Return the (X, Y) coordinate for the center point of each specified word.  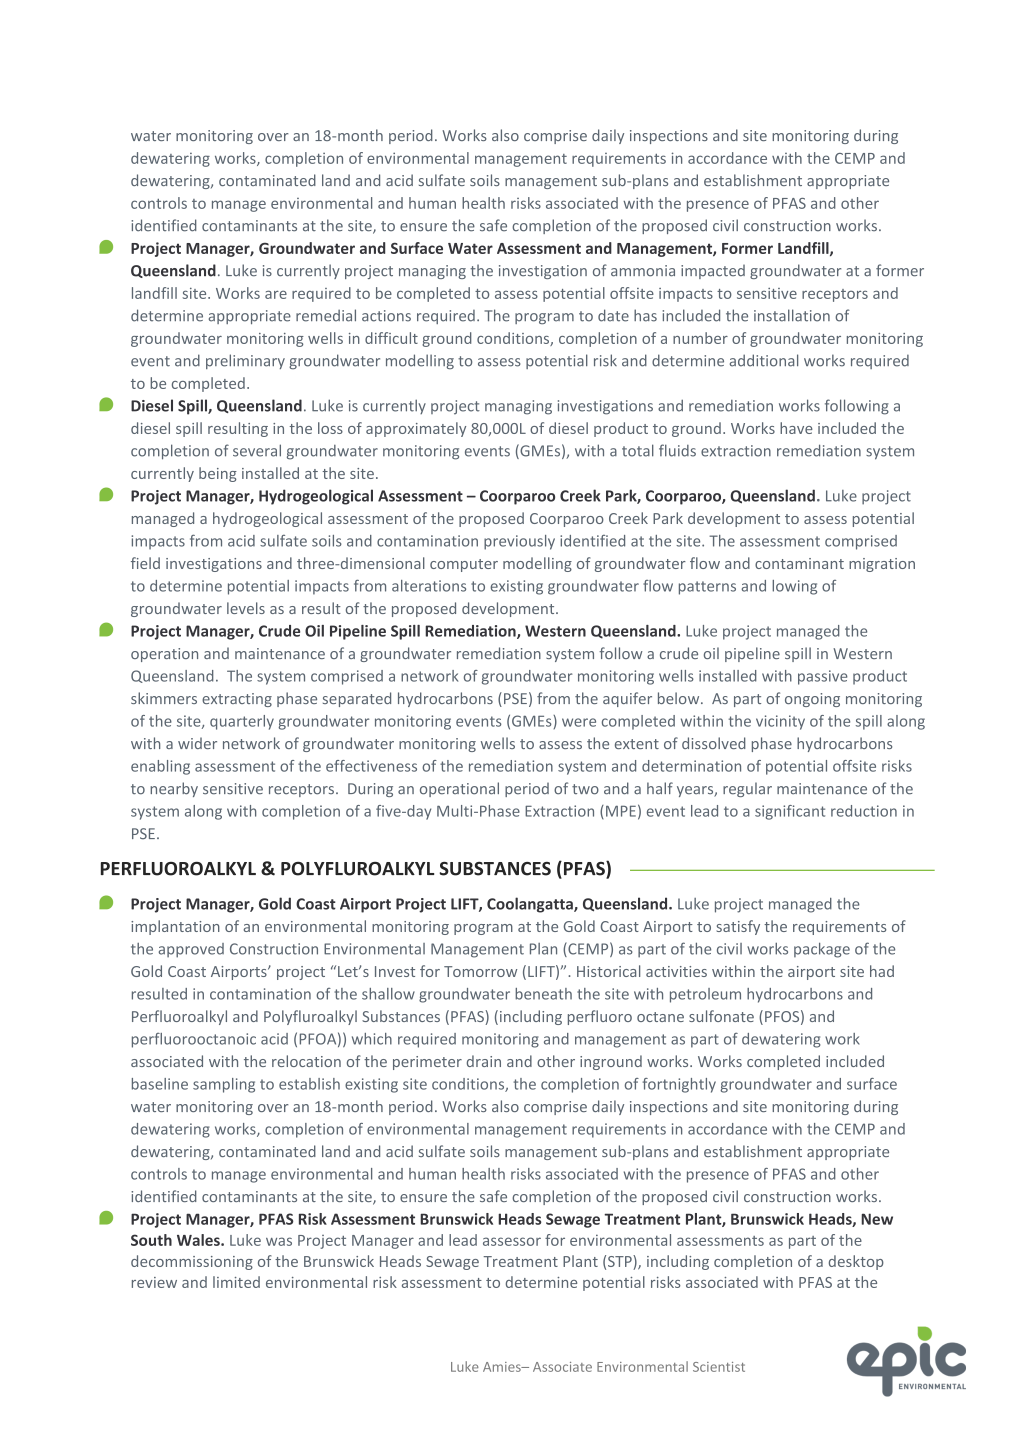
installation (792, 315)
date (613, 315)
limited (236, 1282)
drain (484, 1061)
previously (519, 542)
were (579, 722)
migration (882, 565)
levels (246, 608)
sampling (224, 1085)
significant (790, 812)
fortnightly (679, 1085)
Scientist (719, 1367)
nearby (174, 789)
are (276, 294)
